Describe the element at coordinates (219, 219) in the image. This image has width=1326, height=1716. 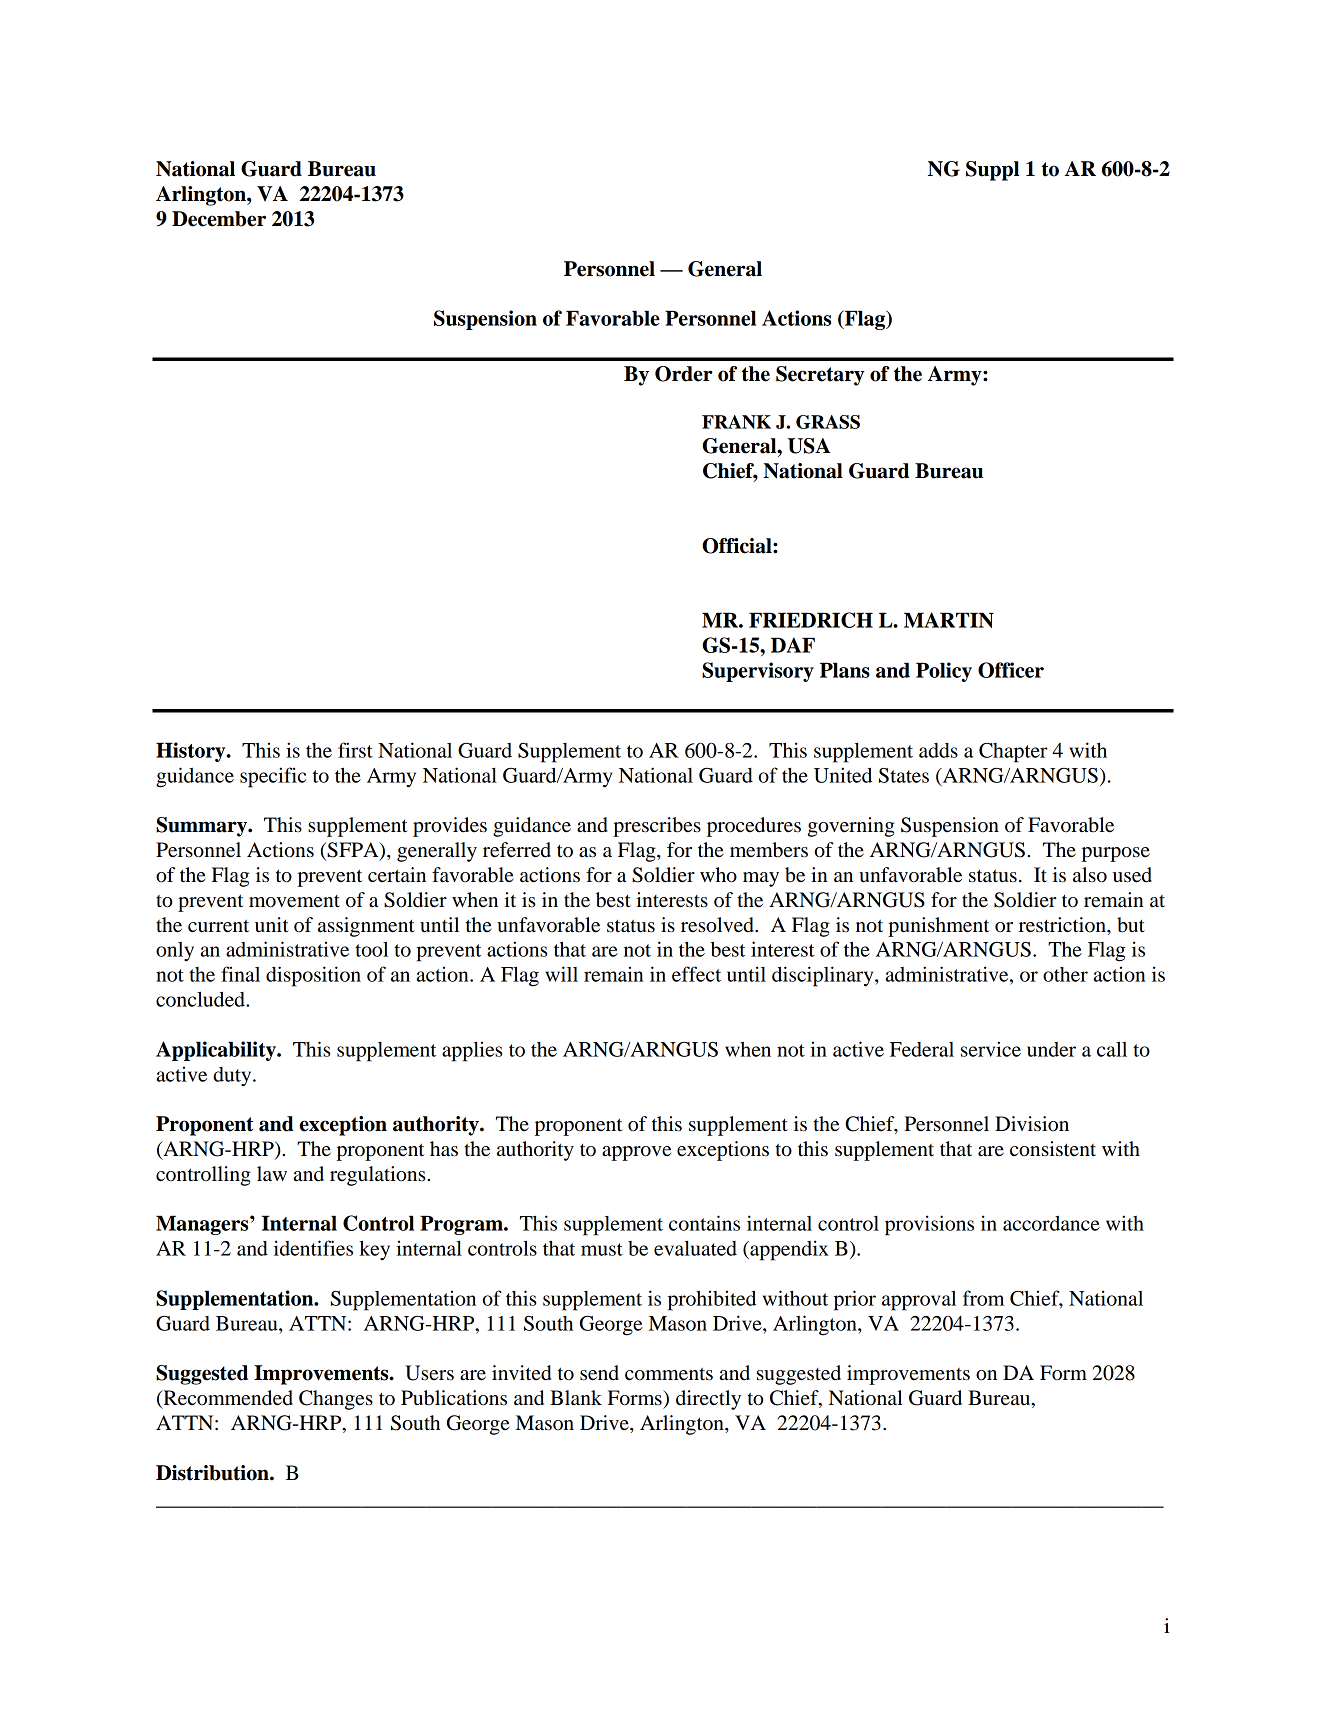
I see `December` at that location.
